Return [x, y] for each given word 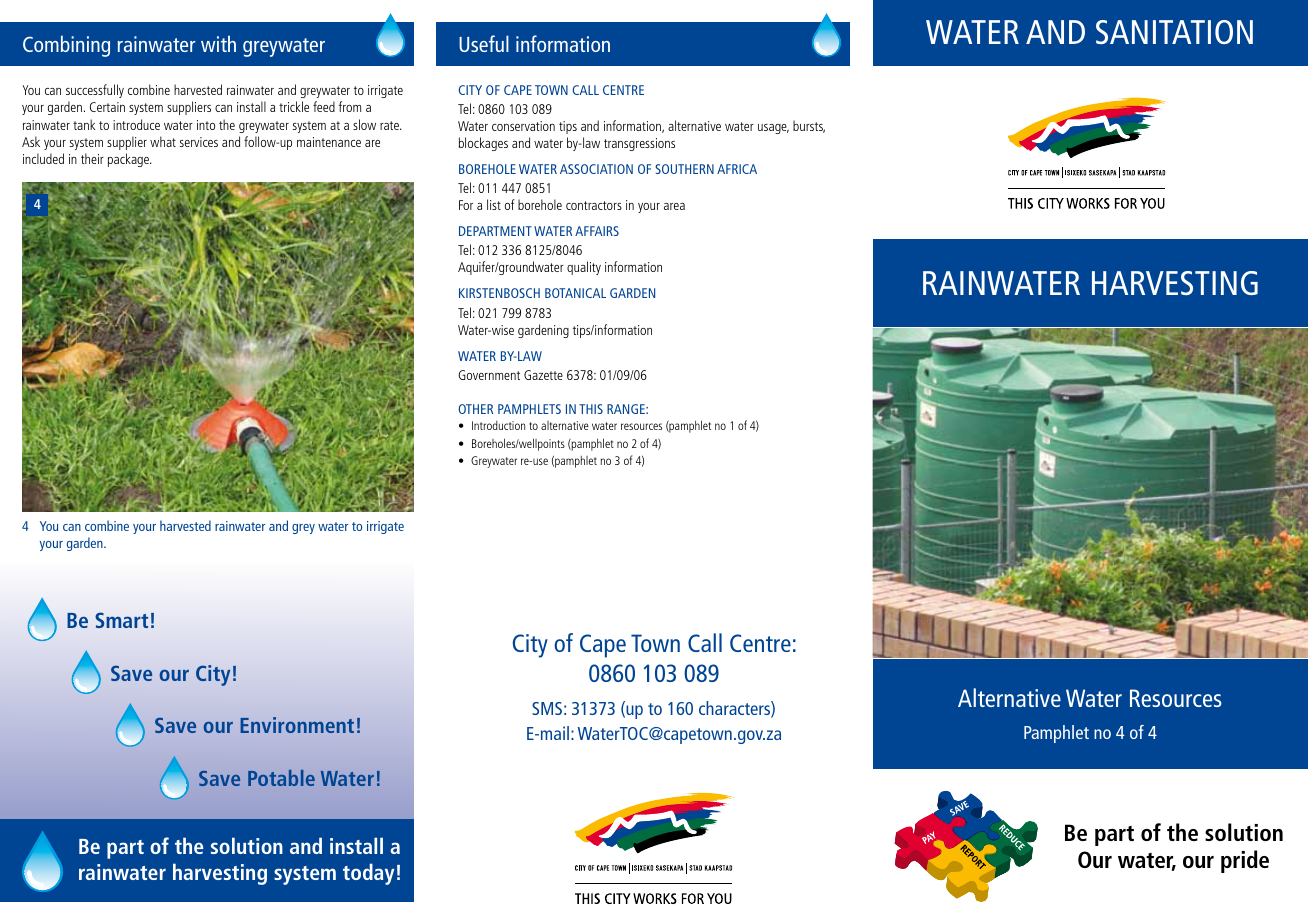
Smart [121, 620]
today [368, 874]
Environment [297, 725]
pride [1245, 861]
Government [489, 375]
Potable [281, 778]
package [130, 160]
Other [475, 409]
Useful [484, 43]
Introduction [498, 425]
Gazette [543, 375]
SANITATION [1174, 32]
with [218, 43]
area [674, 206]
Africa [737, 169]
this [591, 409]
